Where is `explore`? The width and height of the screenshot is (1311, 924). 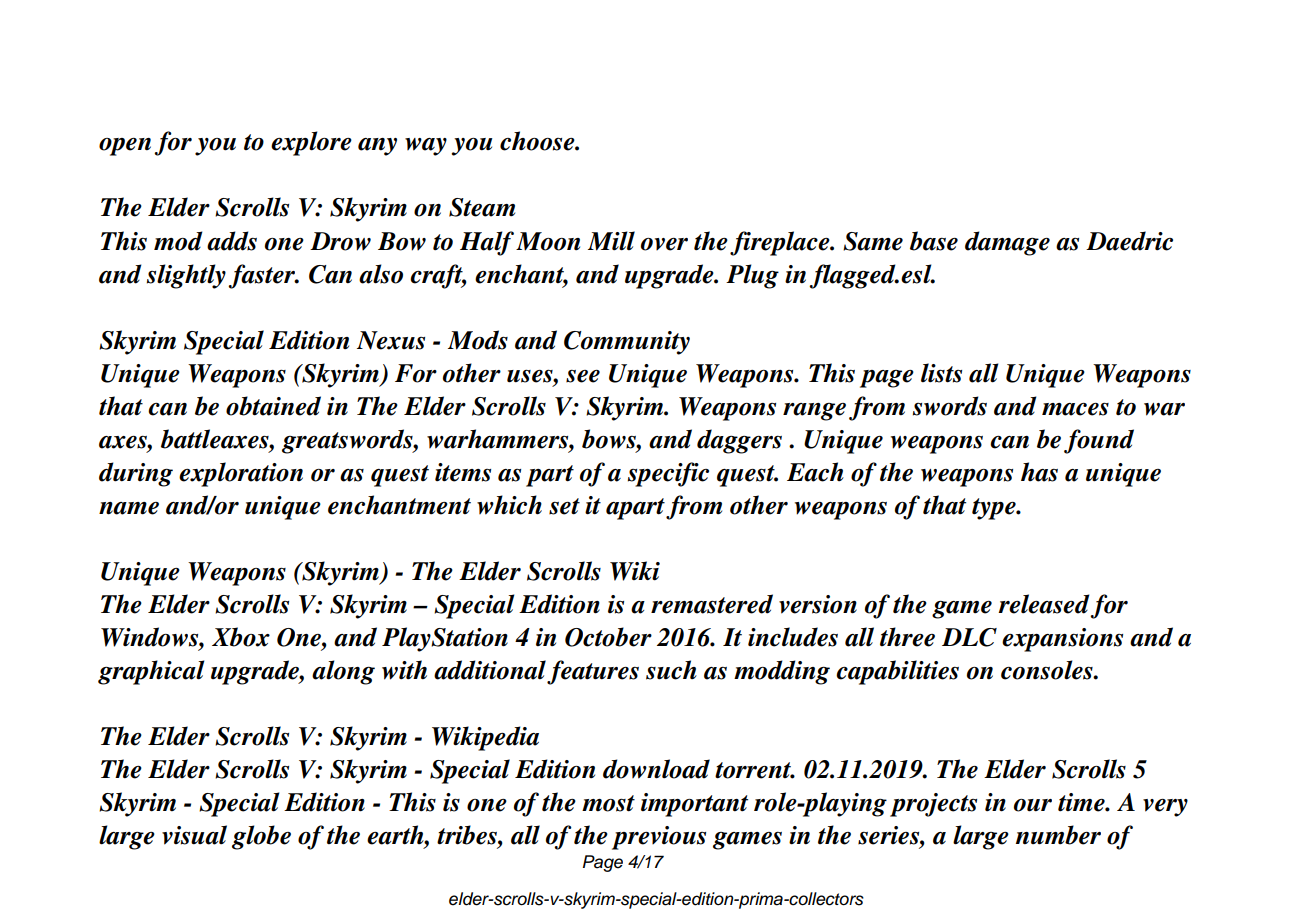 explore is located at coordinates (311, 143).
